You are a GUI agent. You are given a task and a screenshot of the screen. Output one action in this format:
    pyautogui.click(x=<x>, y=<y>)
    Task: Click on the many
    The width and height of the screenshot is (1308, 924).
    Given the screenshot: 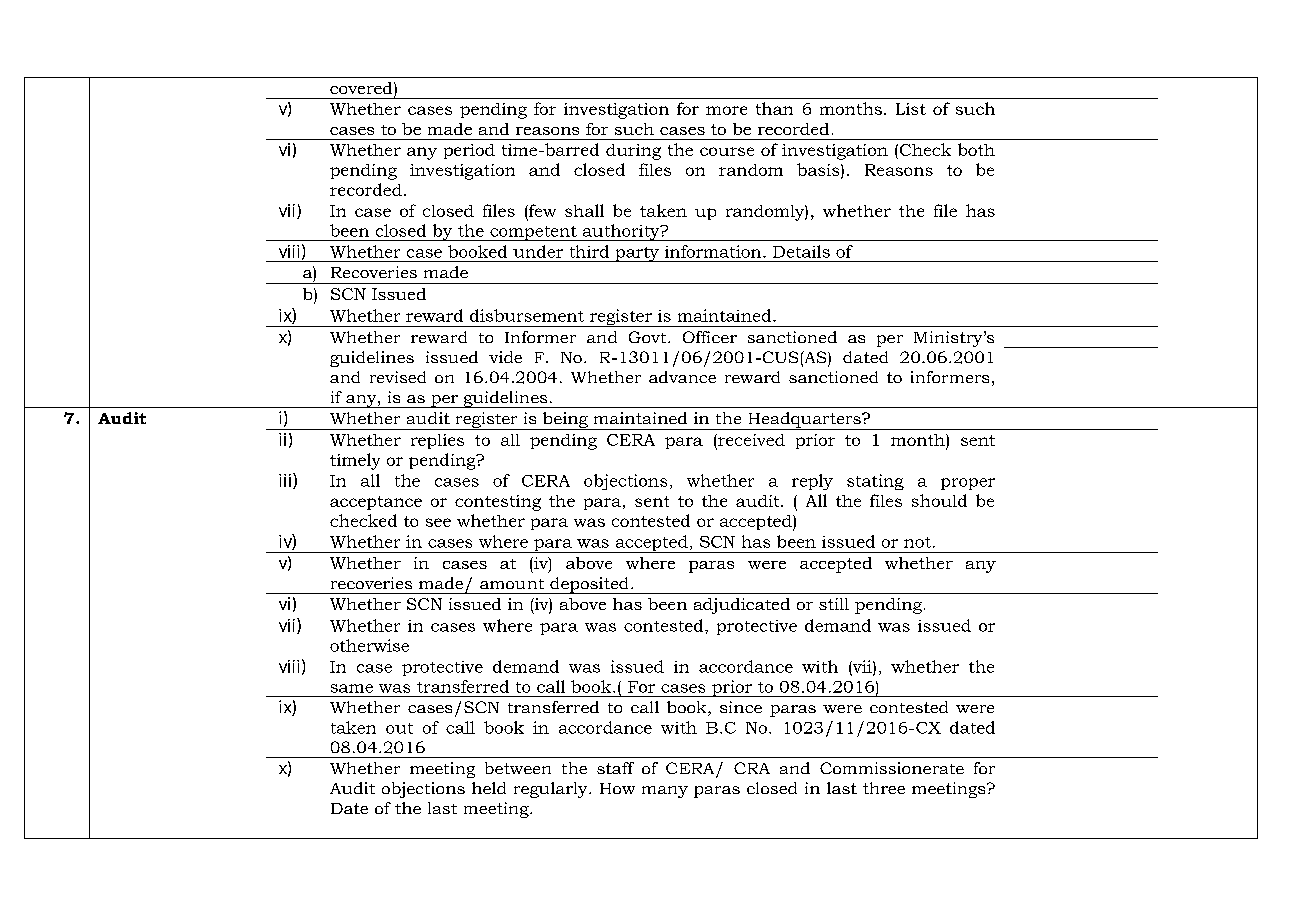 What is the action you would take?
    pyautogui.click(x=665, y=792)
